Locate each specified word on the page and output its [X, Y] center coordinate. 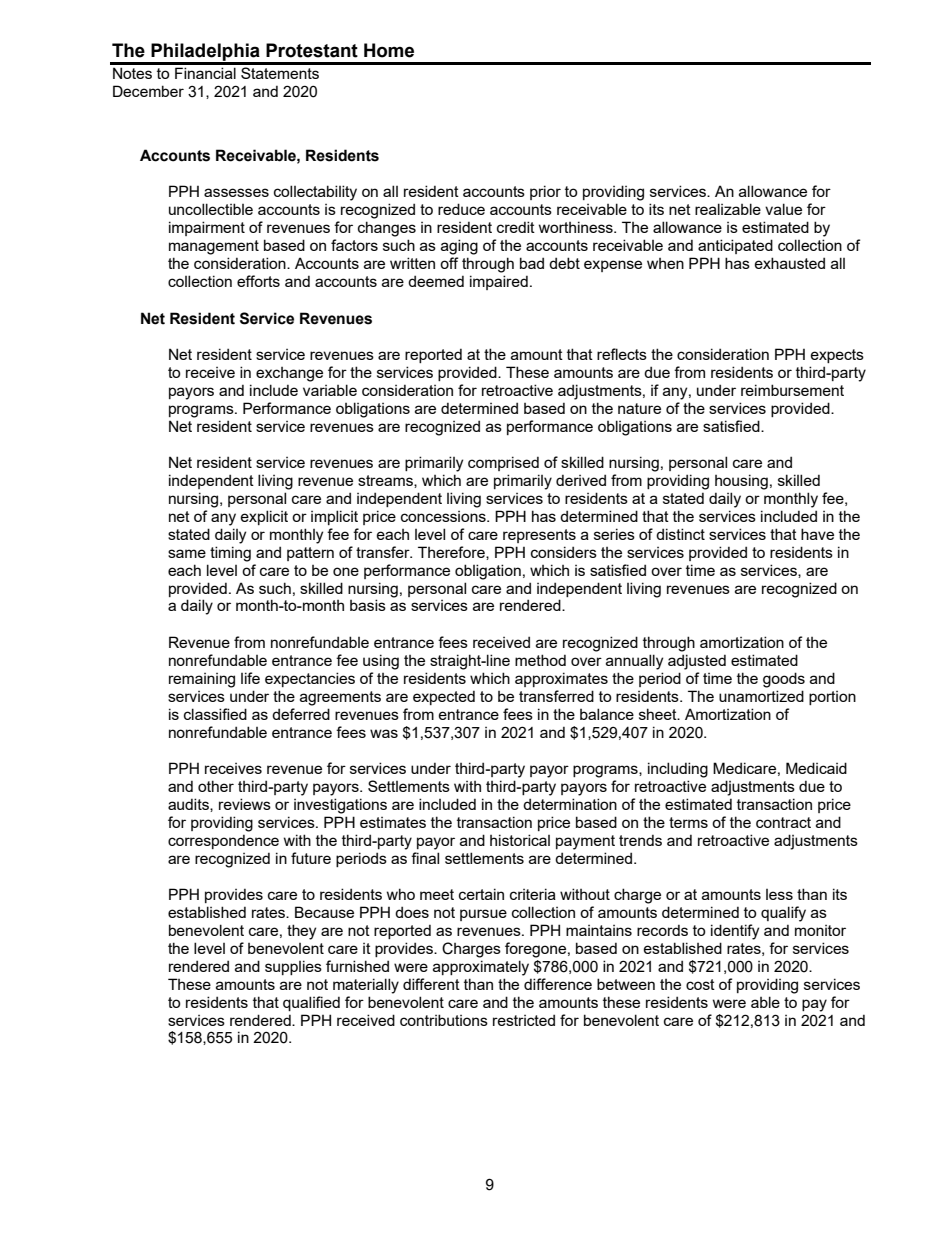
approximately [481, 968]
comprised [503, 463]
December [148, 91]
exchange [289, 374]
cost [700, 984]
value [783, 209]
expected [444, 697]
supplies [293, 967]
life [250, 678]
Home [389, 50]
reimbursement [792, 390]
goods [784, 680]
